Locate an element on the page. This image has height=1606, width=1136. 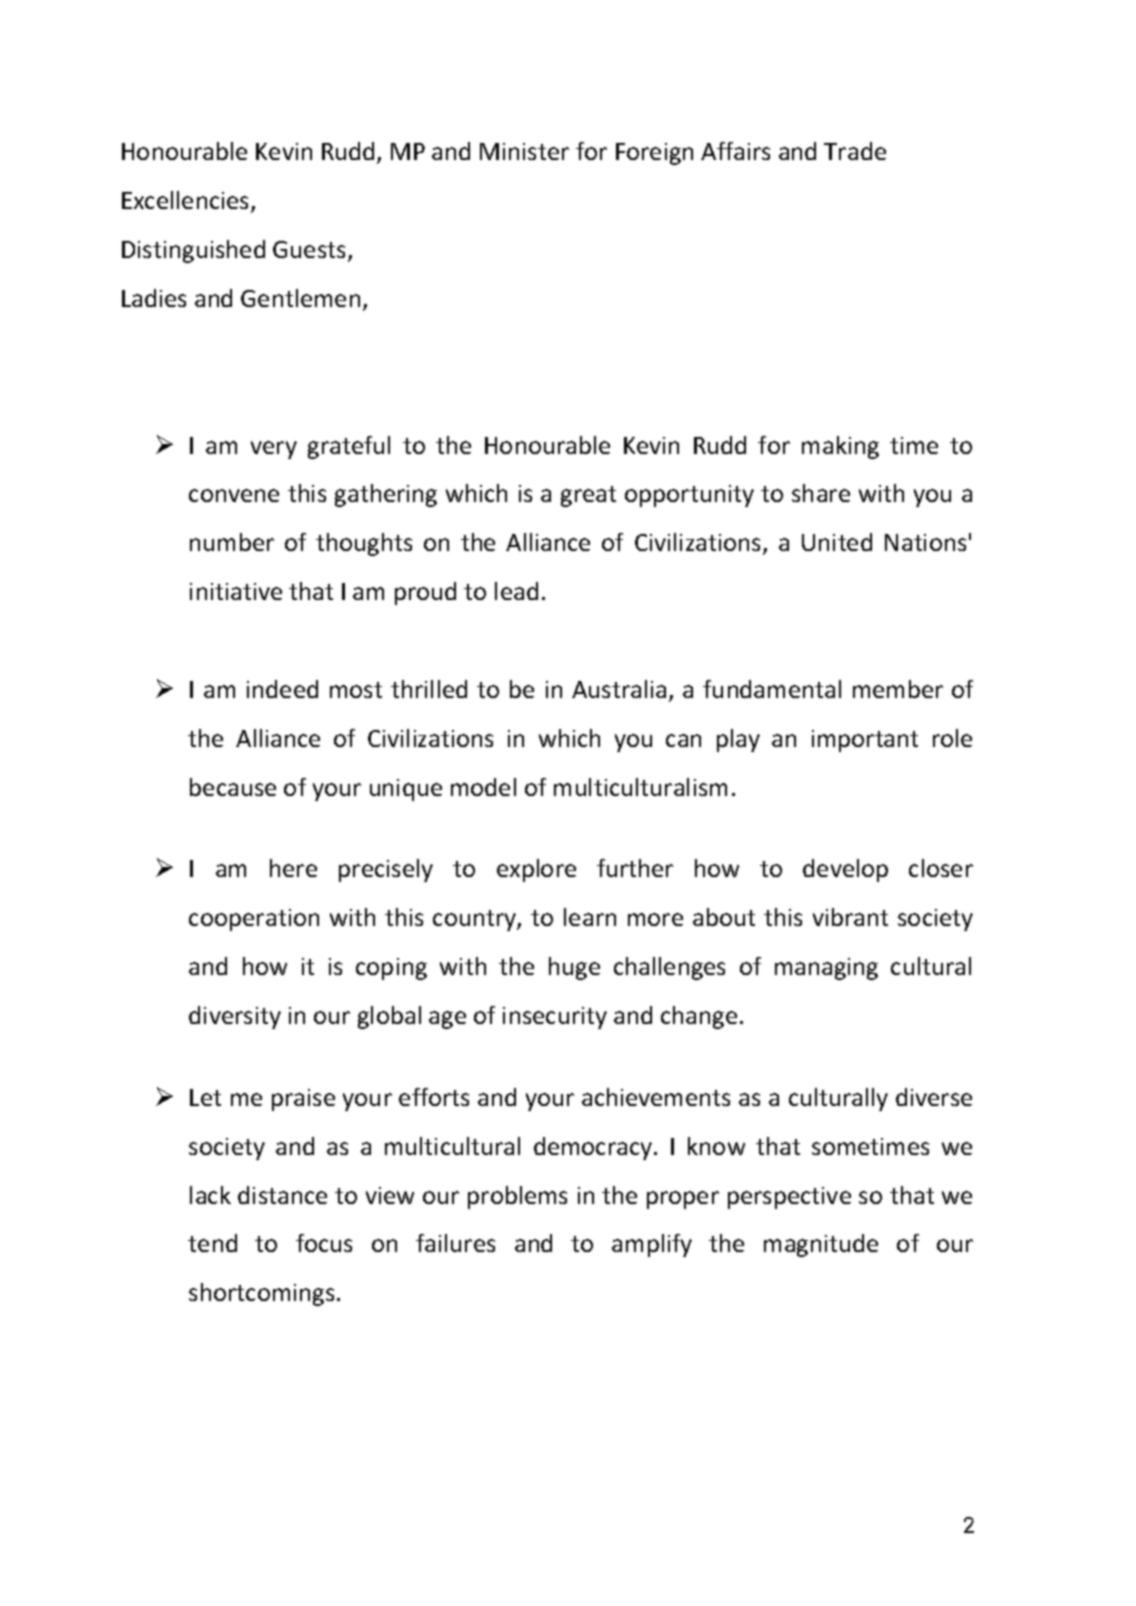
Minister is located at coordinates (524, 151).
